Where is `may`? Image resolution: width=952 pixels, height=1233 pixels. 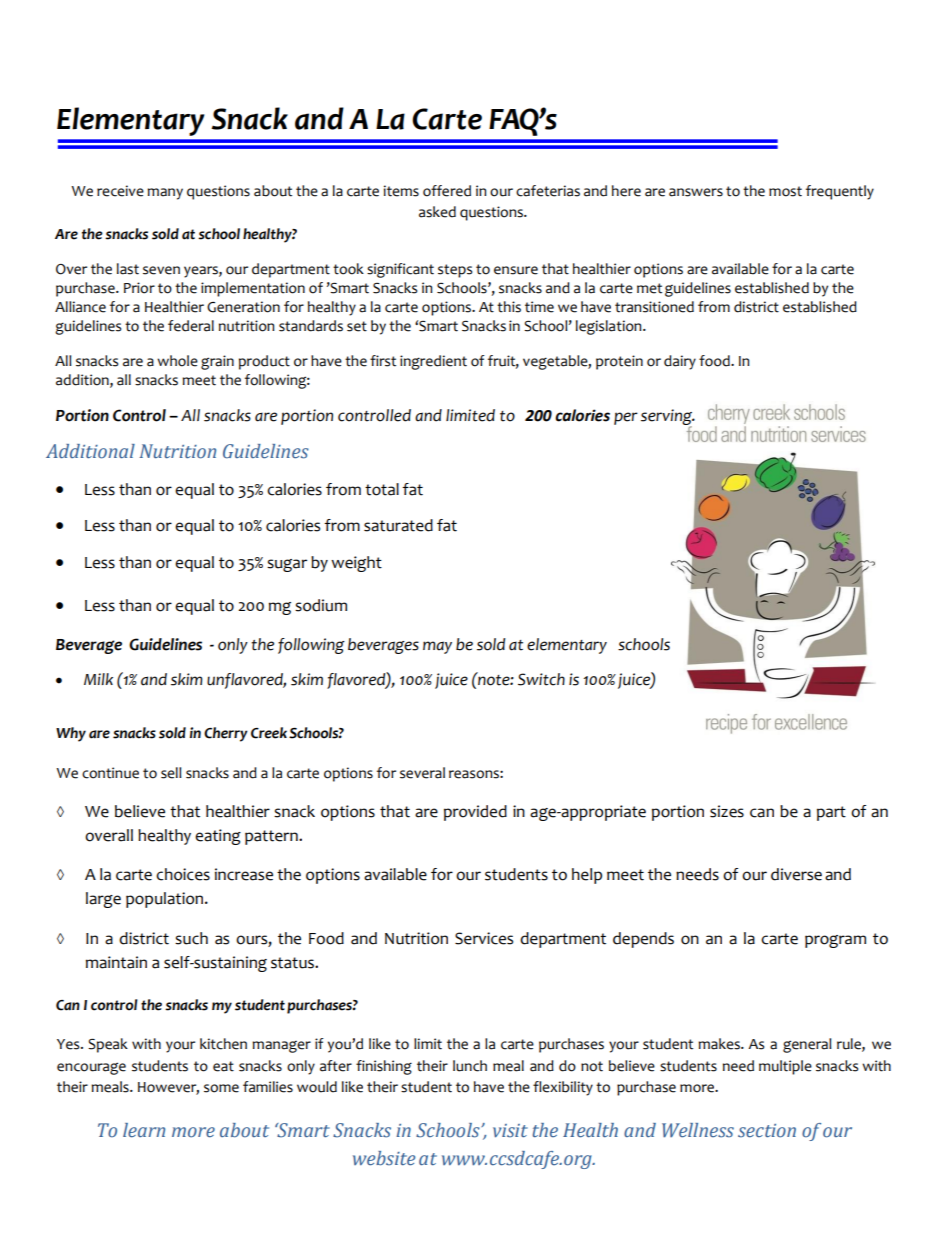
may is located at coordinates (437, 647).
